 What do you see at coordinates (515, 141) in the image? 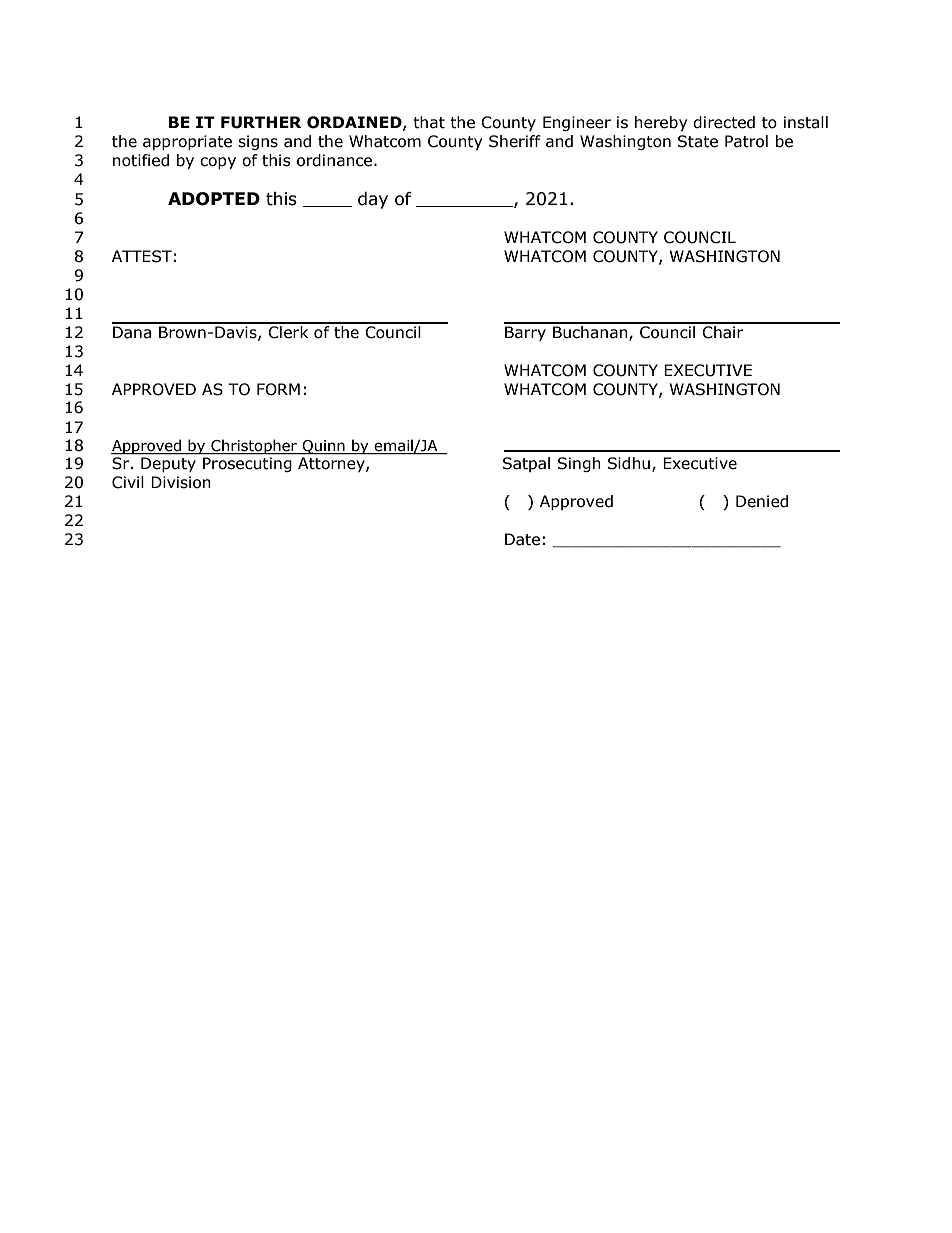
I see `Sheriff` at bounding box center [515, 141].
